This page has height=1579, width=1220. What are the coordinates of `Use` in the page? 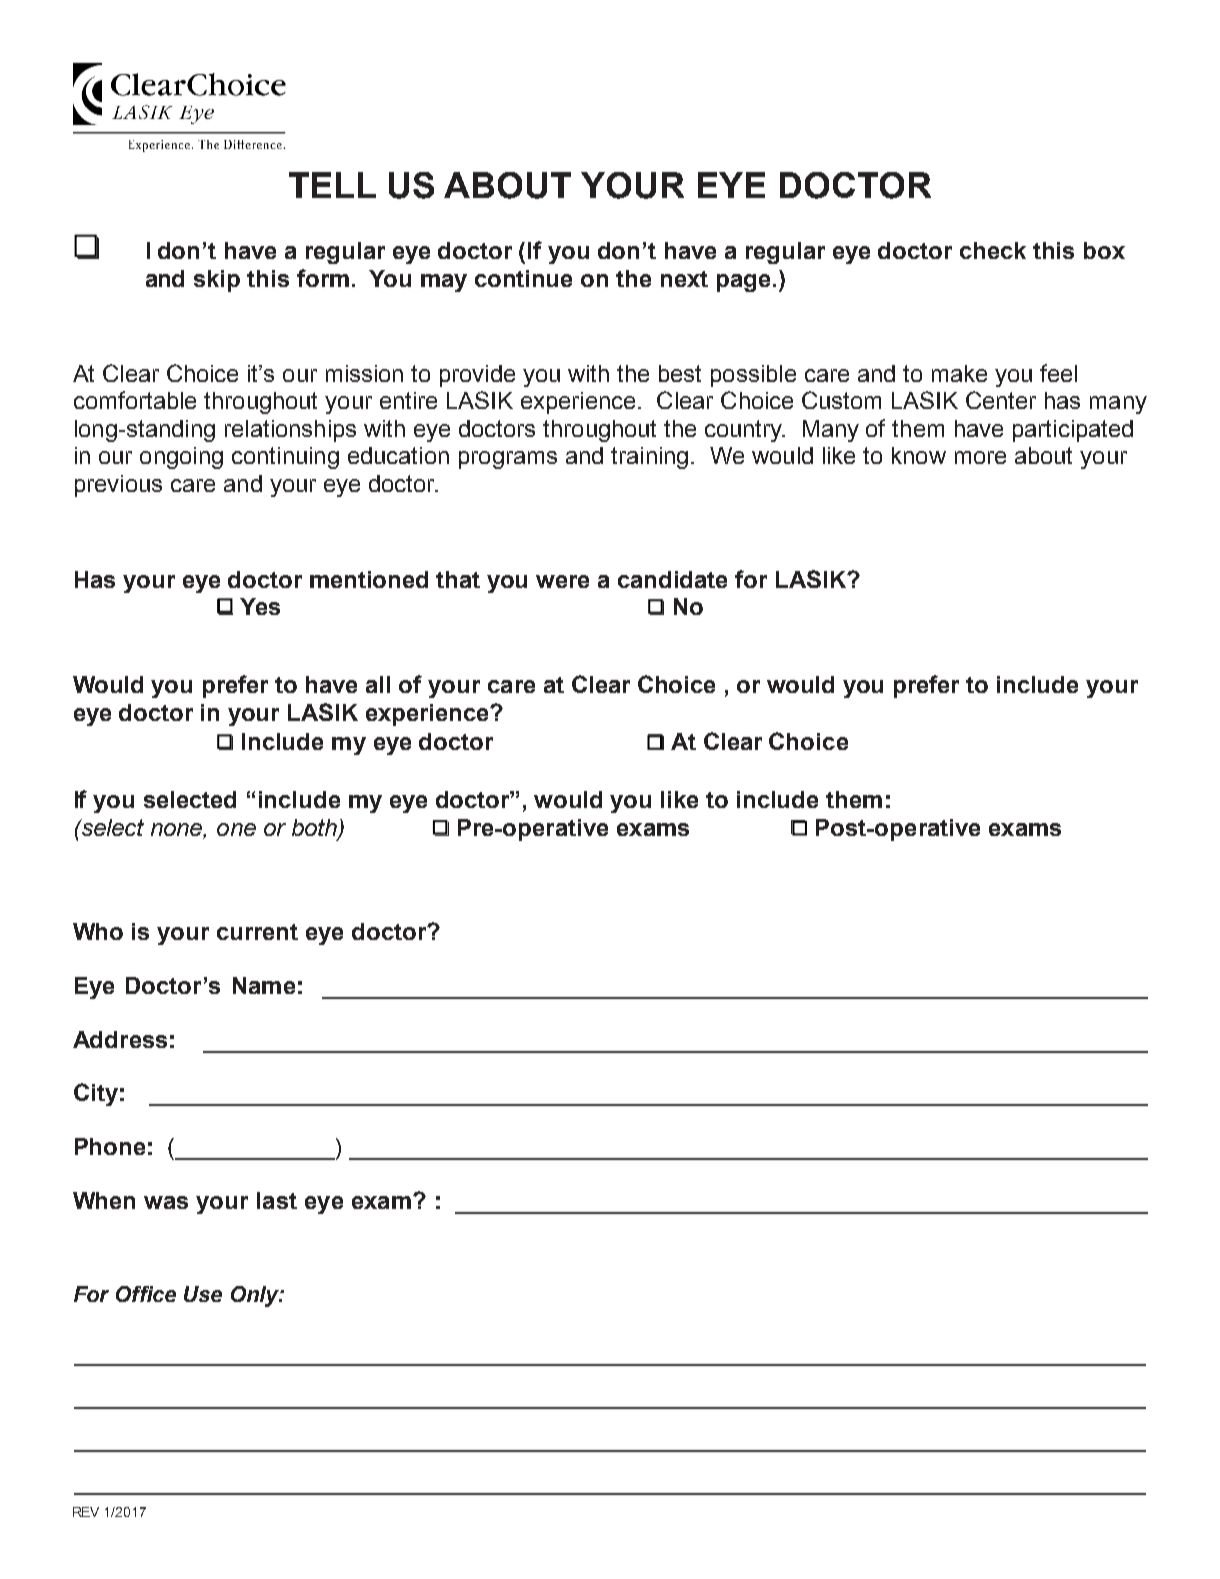 It's located at (203, 1294).
